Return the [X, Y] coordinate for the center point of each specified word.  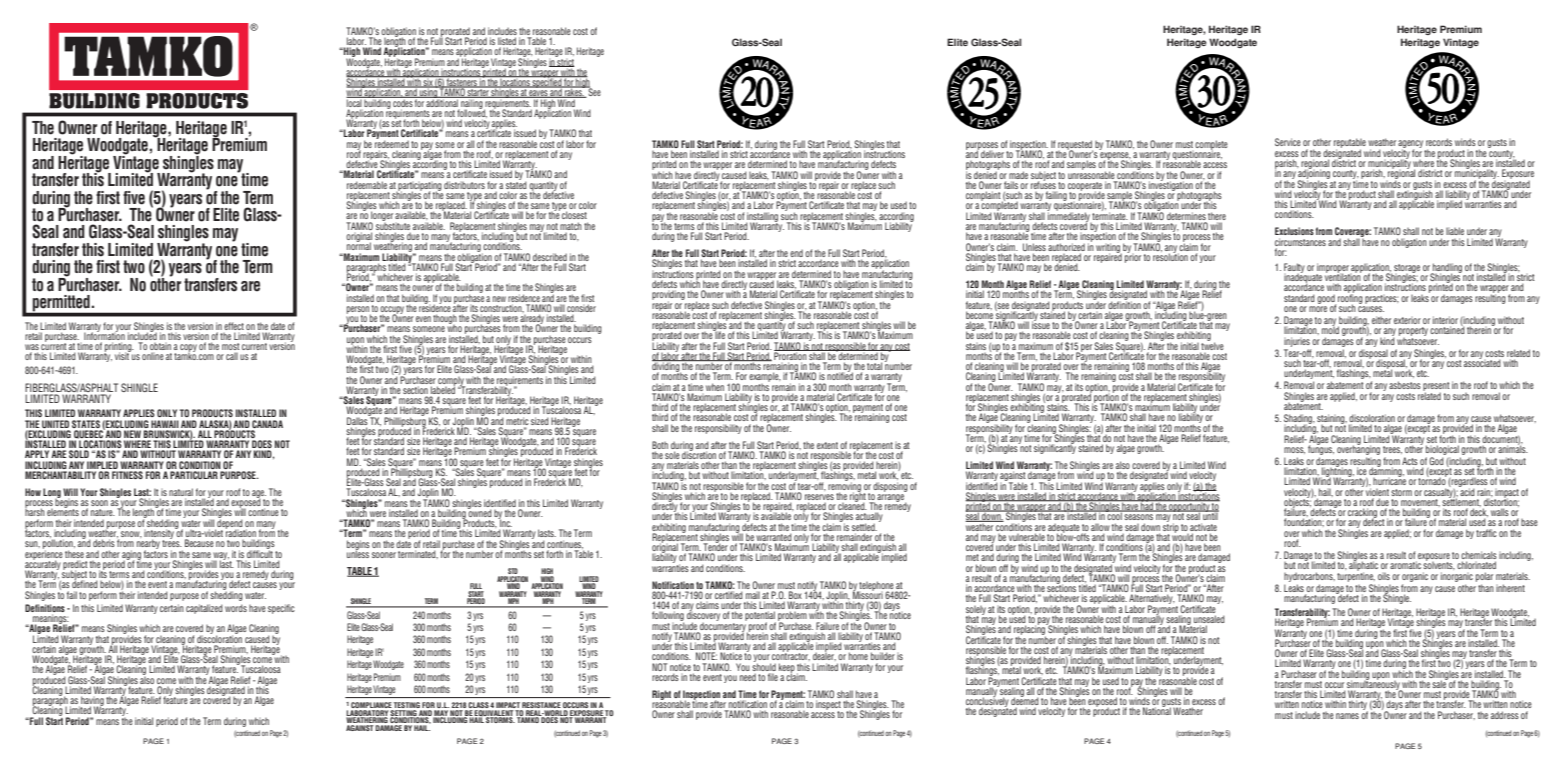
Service [1288, 142]
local [355, 102]
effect [234, 326]
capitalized [204, 609]
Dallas [358, 420]
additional [442, 102]
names [1347, 716]
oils [1384, 576]
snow [131, 534]
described [550, 257]
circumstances [1300, 242]
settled [864, 527]
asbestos [1405, 385]
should [764, 666]
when [715, 387]
